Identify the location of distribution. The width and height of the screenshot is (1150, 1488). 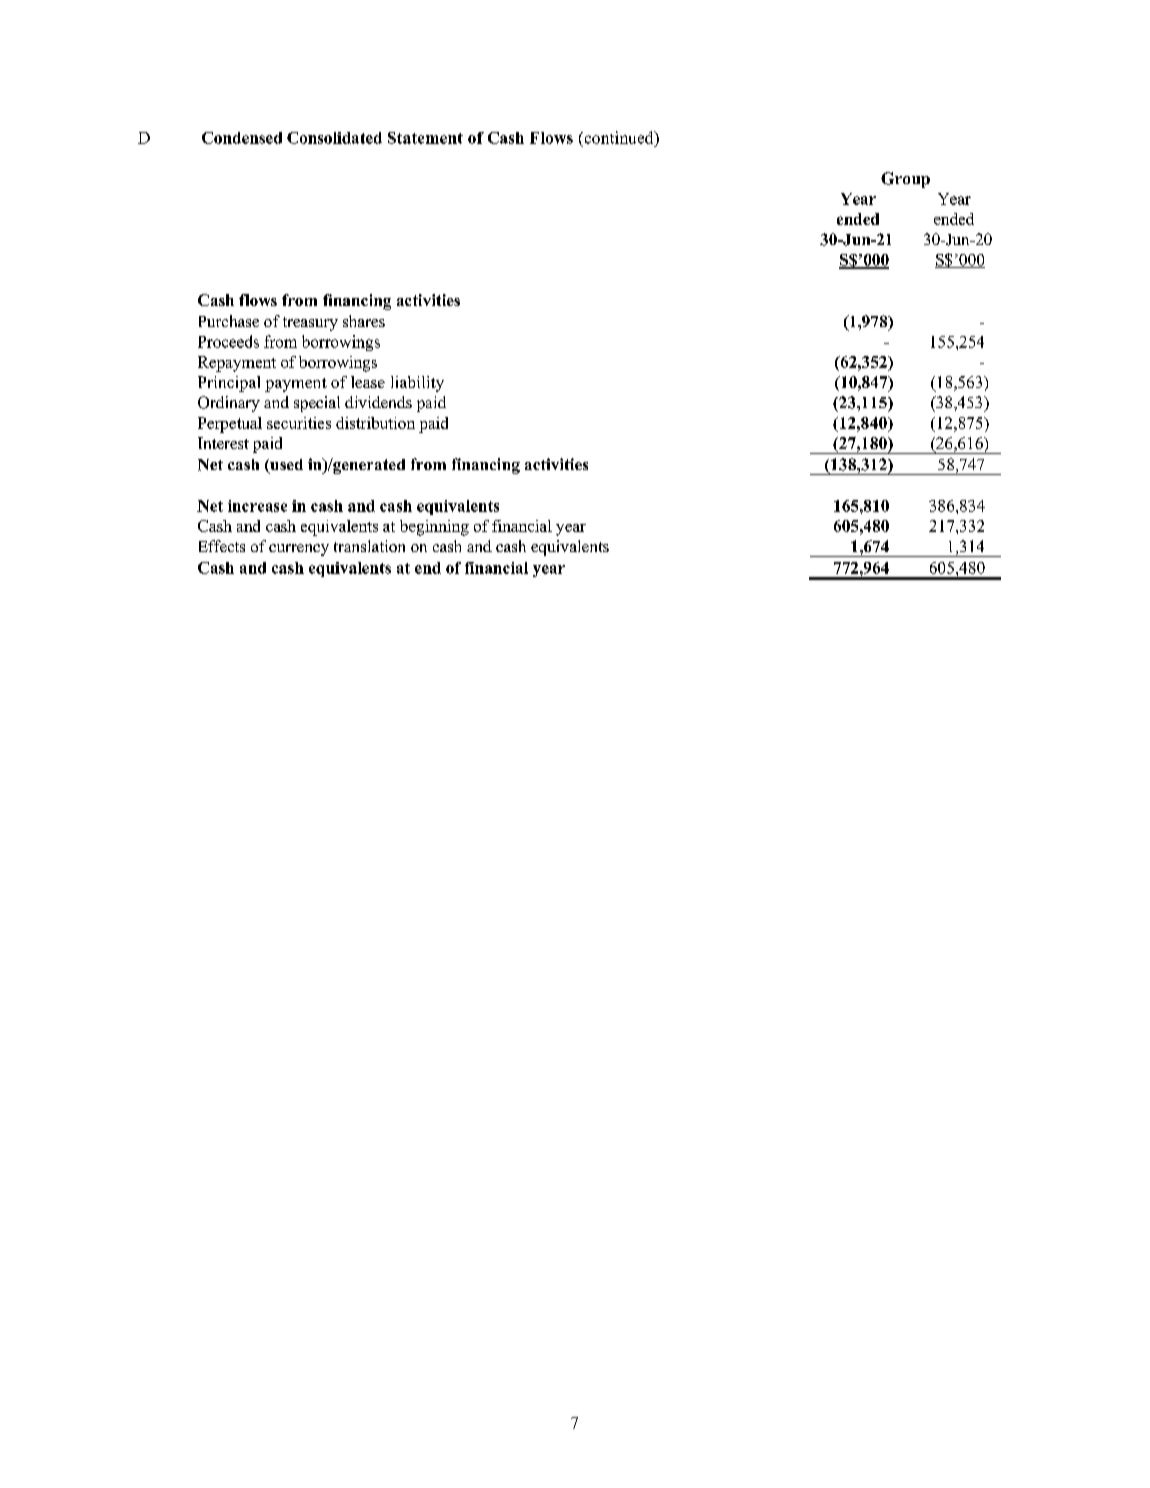
(375, 423).
